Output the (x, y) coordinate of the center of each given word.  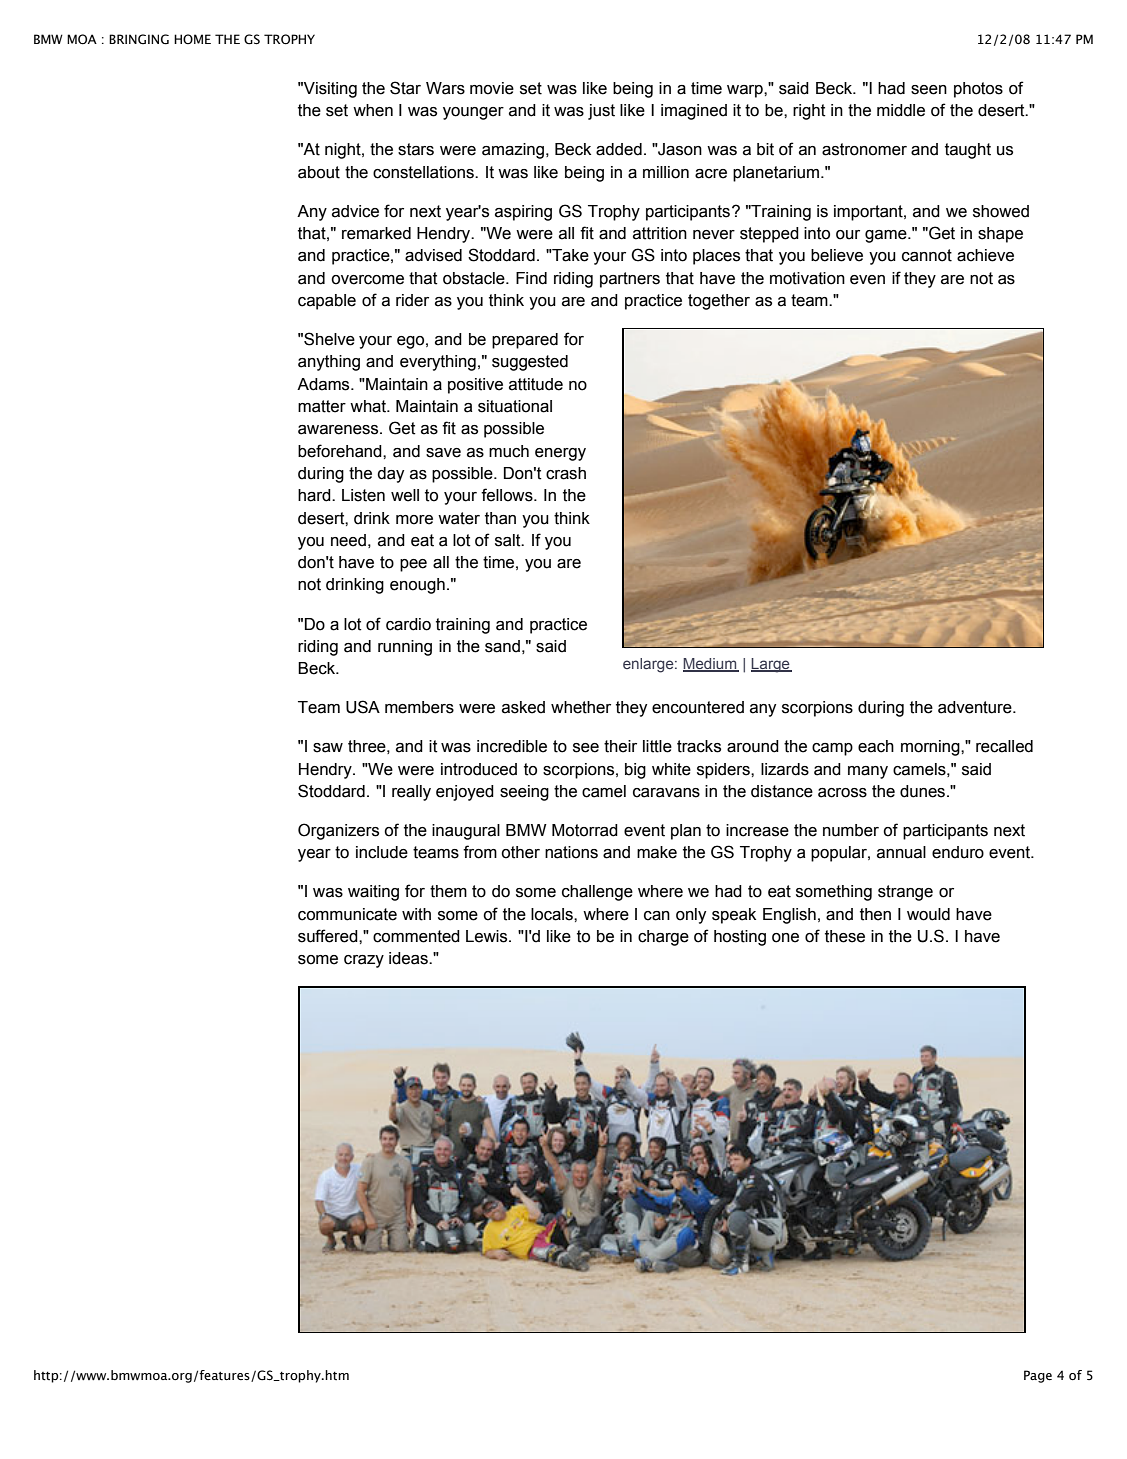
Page (1038, 1376)
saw (328, 748)
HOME (192, 39)
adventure (976, 707)
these (845, 936)
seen (929, 90)
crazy (364, 961)
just (601, 112)
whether (581, 707)
